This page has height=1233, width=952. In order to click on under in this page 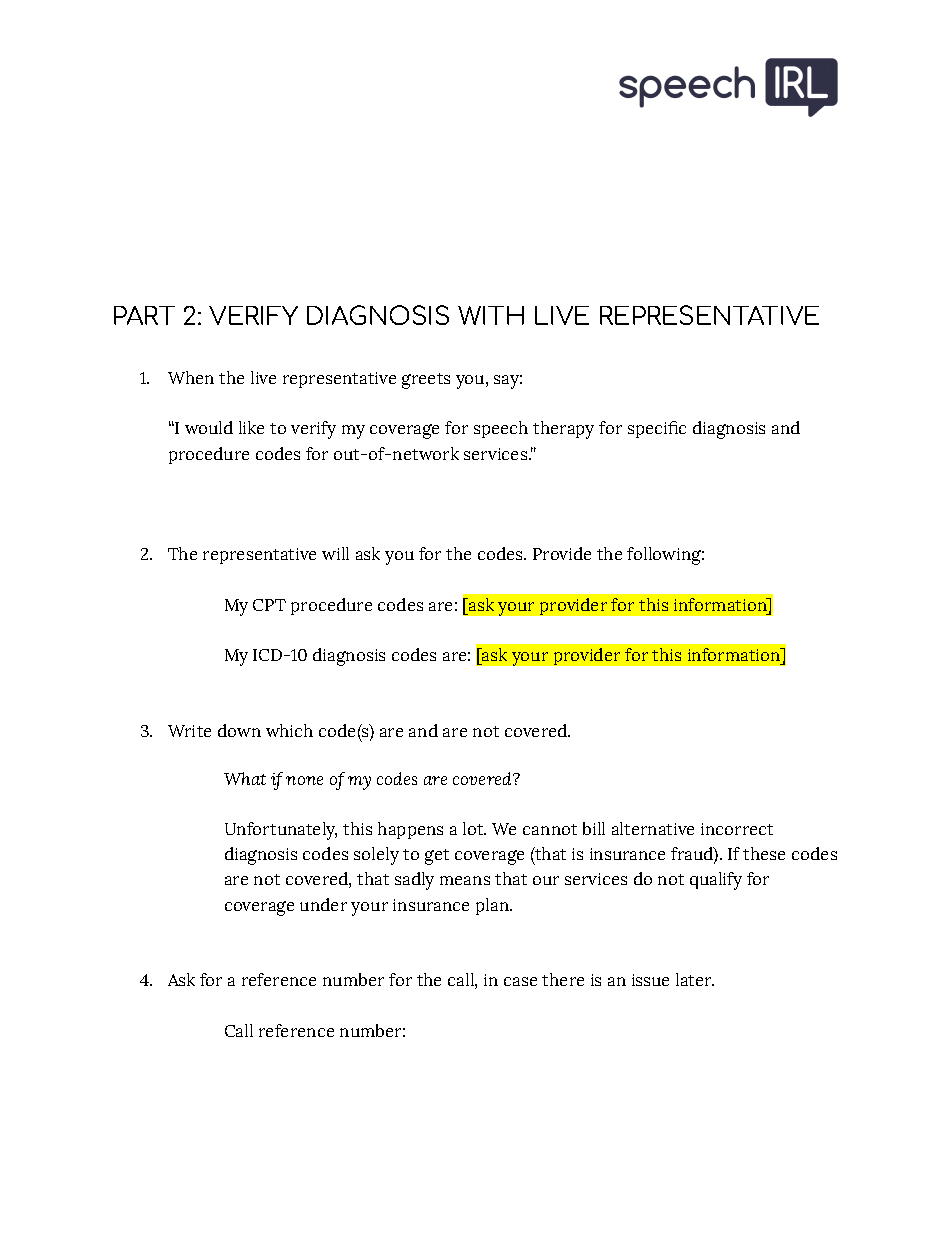, I will do `click(323, 904)`.
